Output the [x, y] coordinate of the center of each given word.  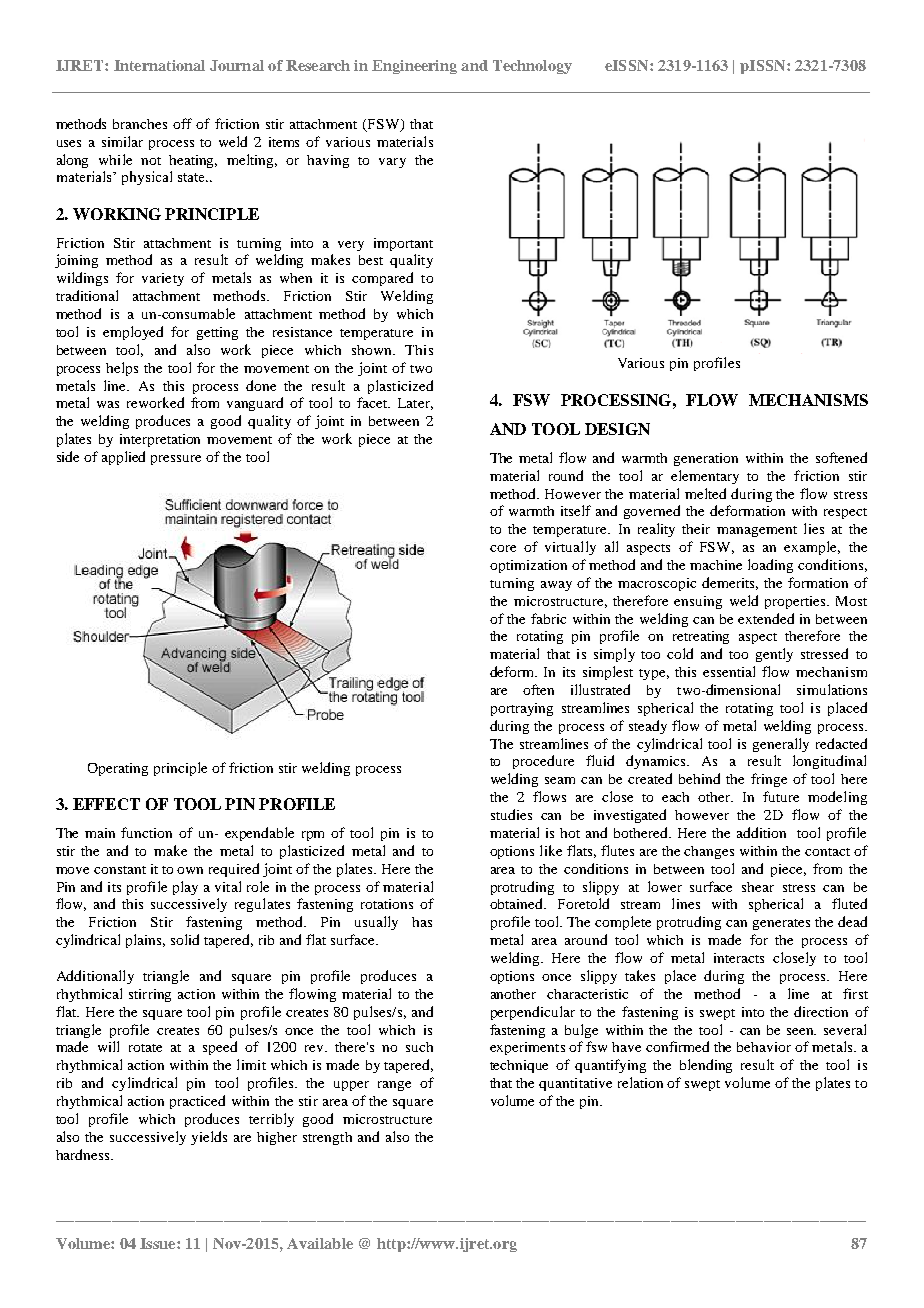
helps [122, 369]
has [422, 922]
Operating [118, 769]
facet [373, 402]
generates [781, 924]
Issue [159, 1243]
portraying [522, 709]
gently [774, 655]
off [182, 123]
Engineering [414, 67]
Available [320, 1243]
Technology [532, 67]
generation [706, 459]
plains [145, 941]
